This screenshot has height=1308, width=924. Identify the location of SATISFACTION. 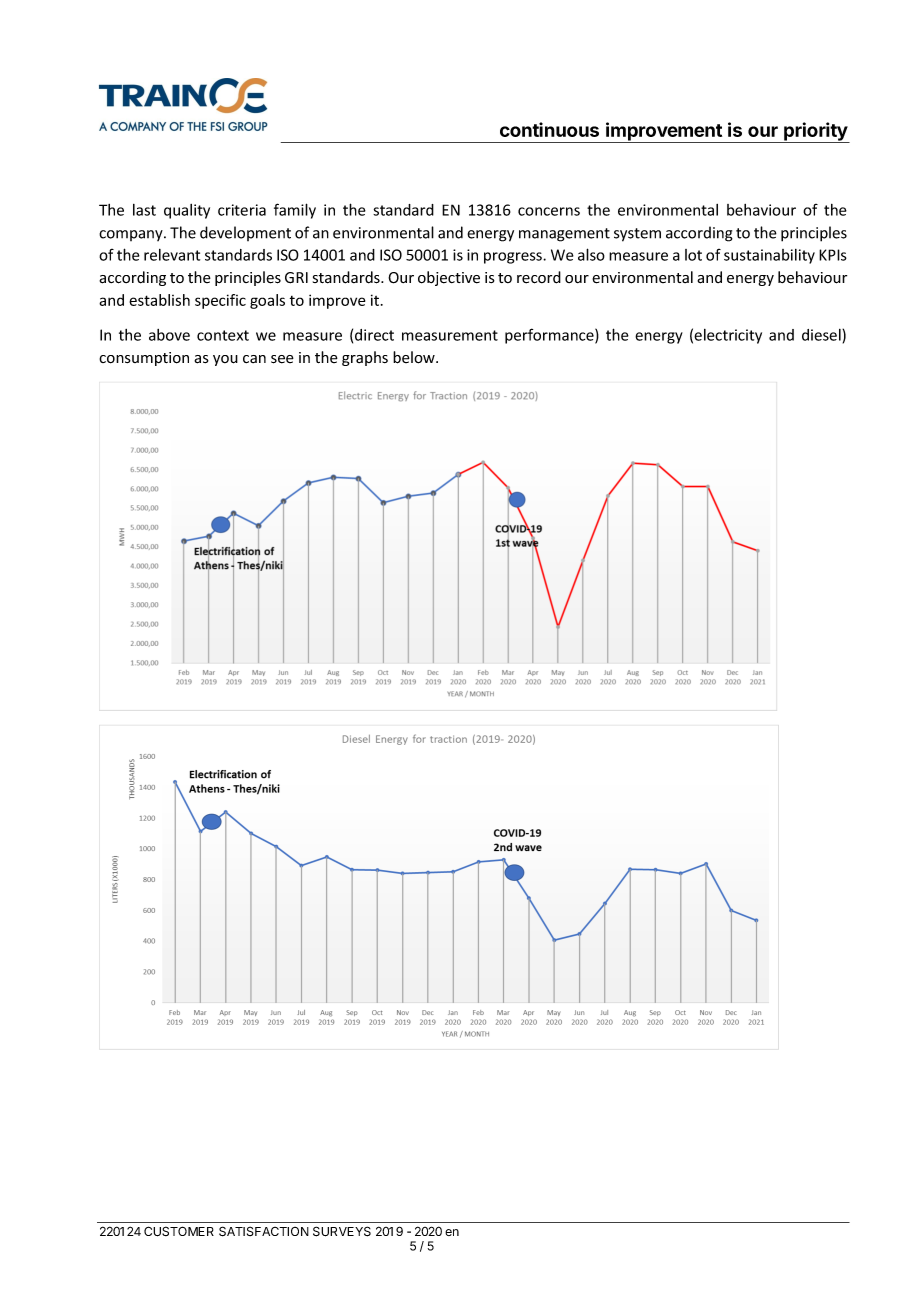
(264, 1231).
